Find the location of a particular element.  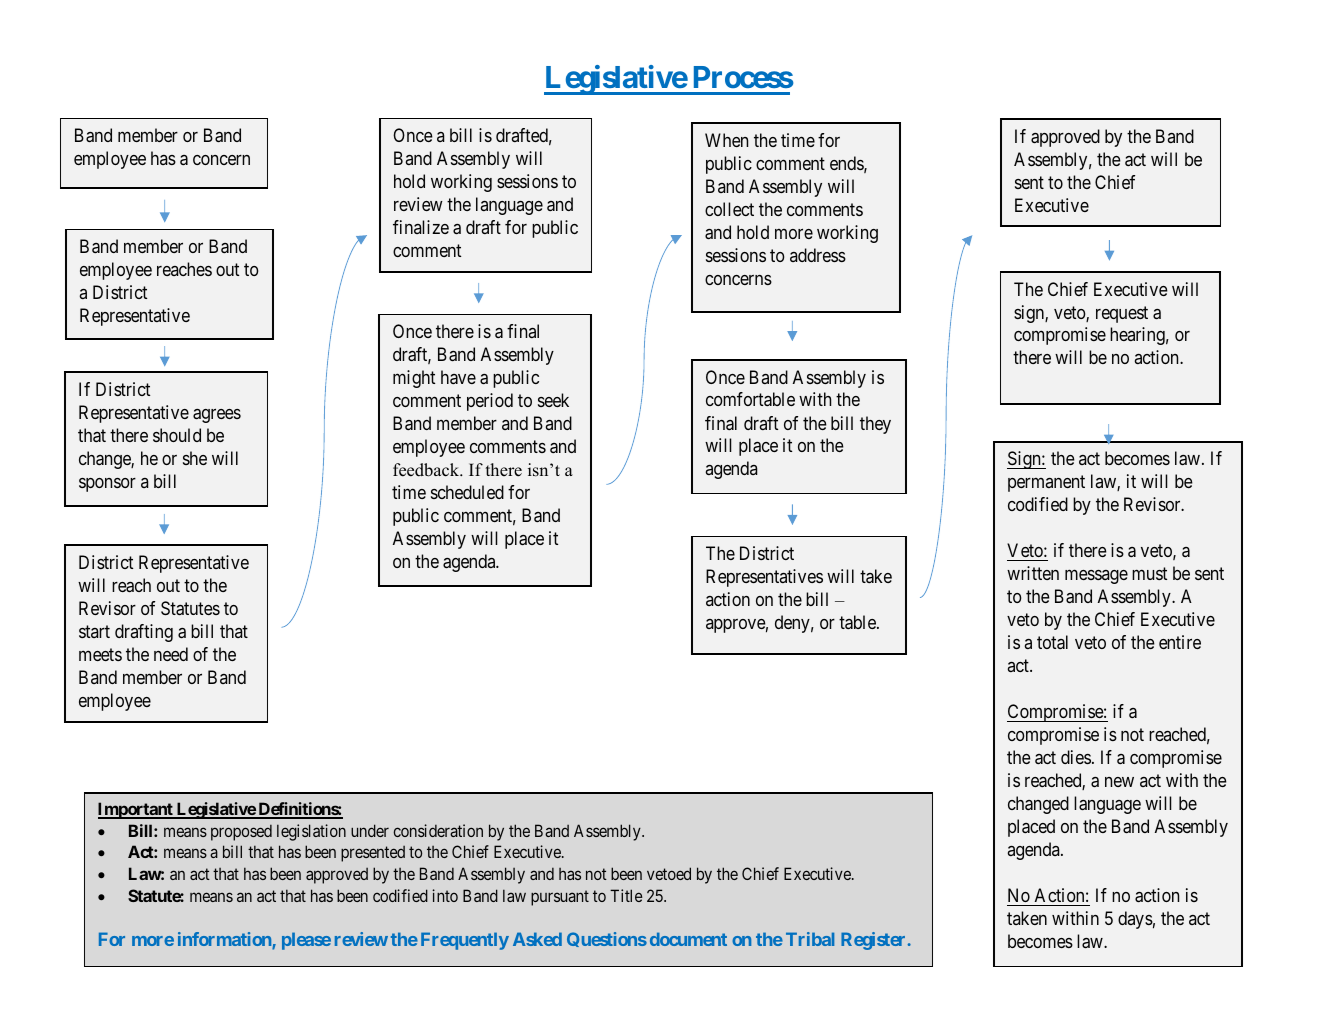

address is located at coordinates (818, 255).
